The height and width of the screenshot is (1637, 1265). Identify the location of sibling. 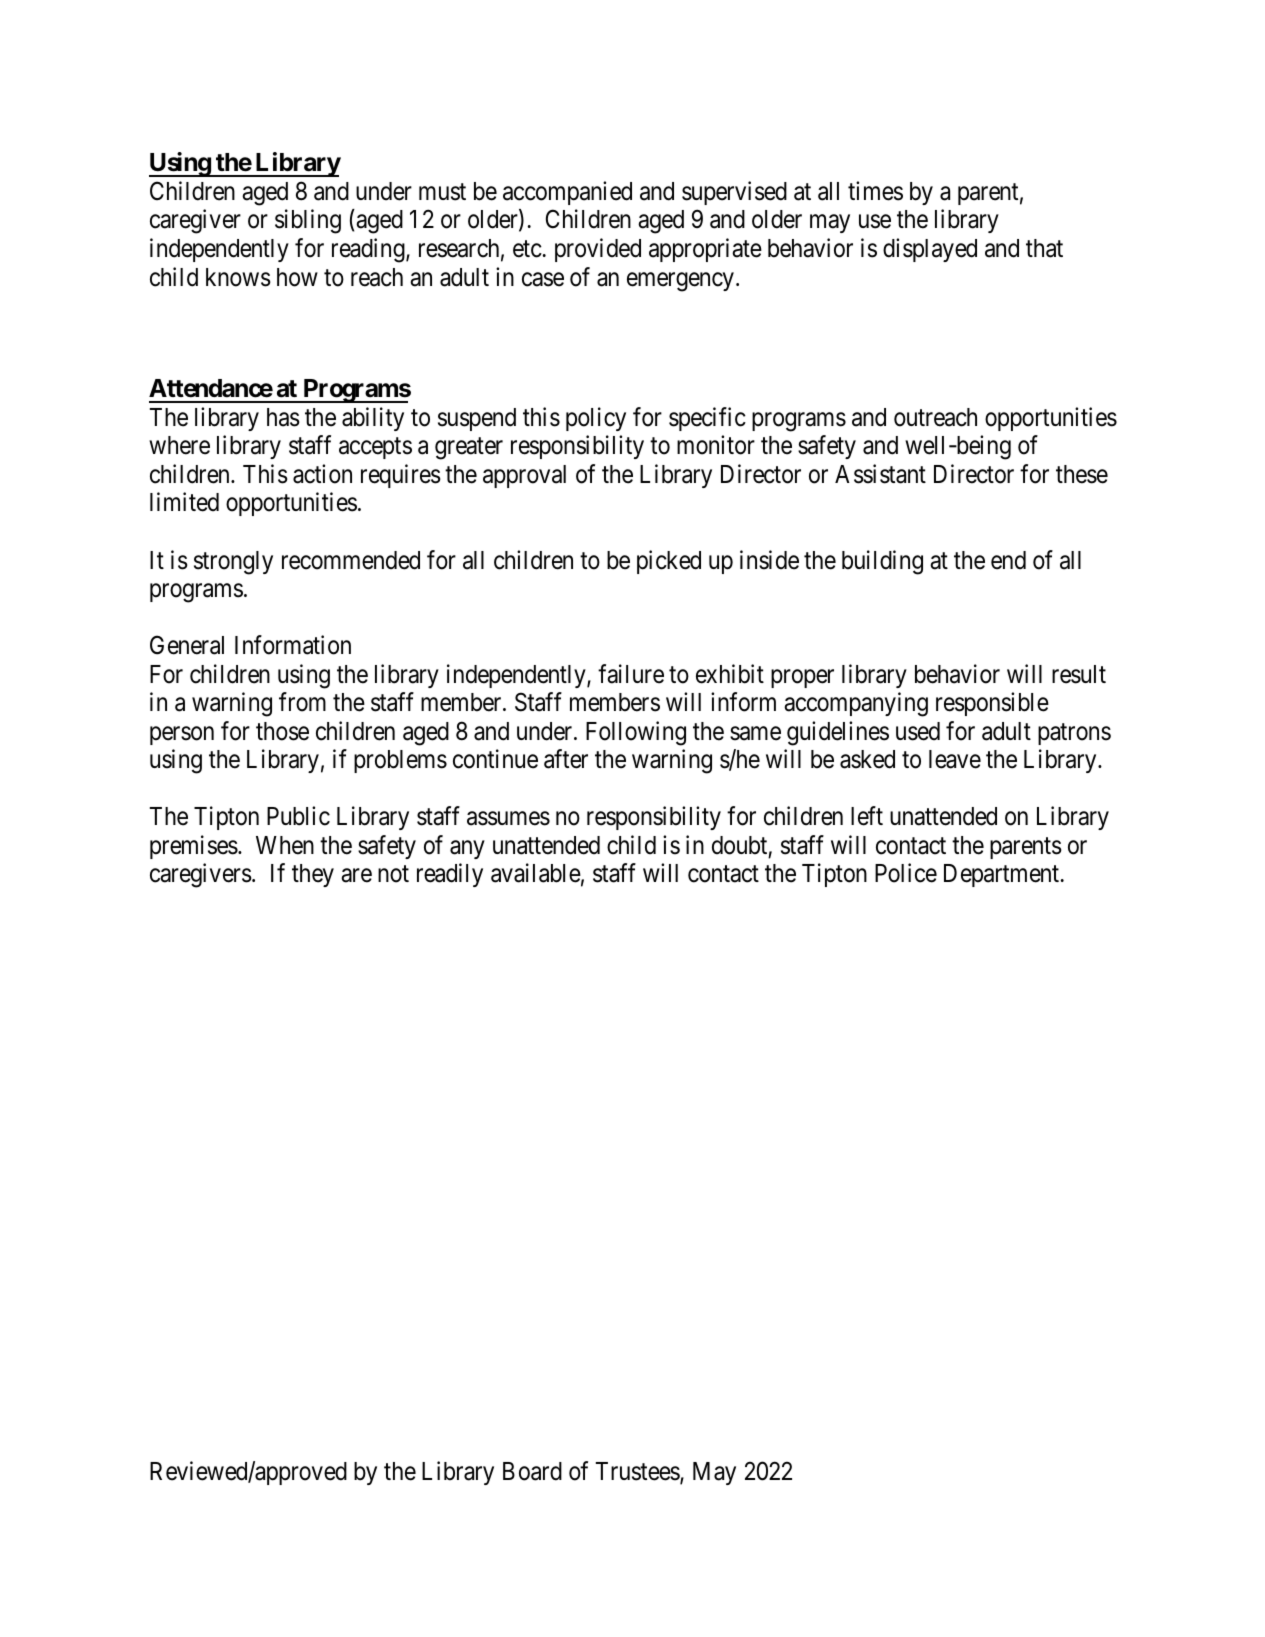
(308, 222).
